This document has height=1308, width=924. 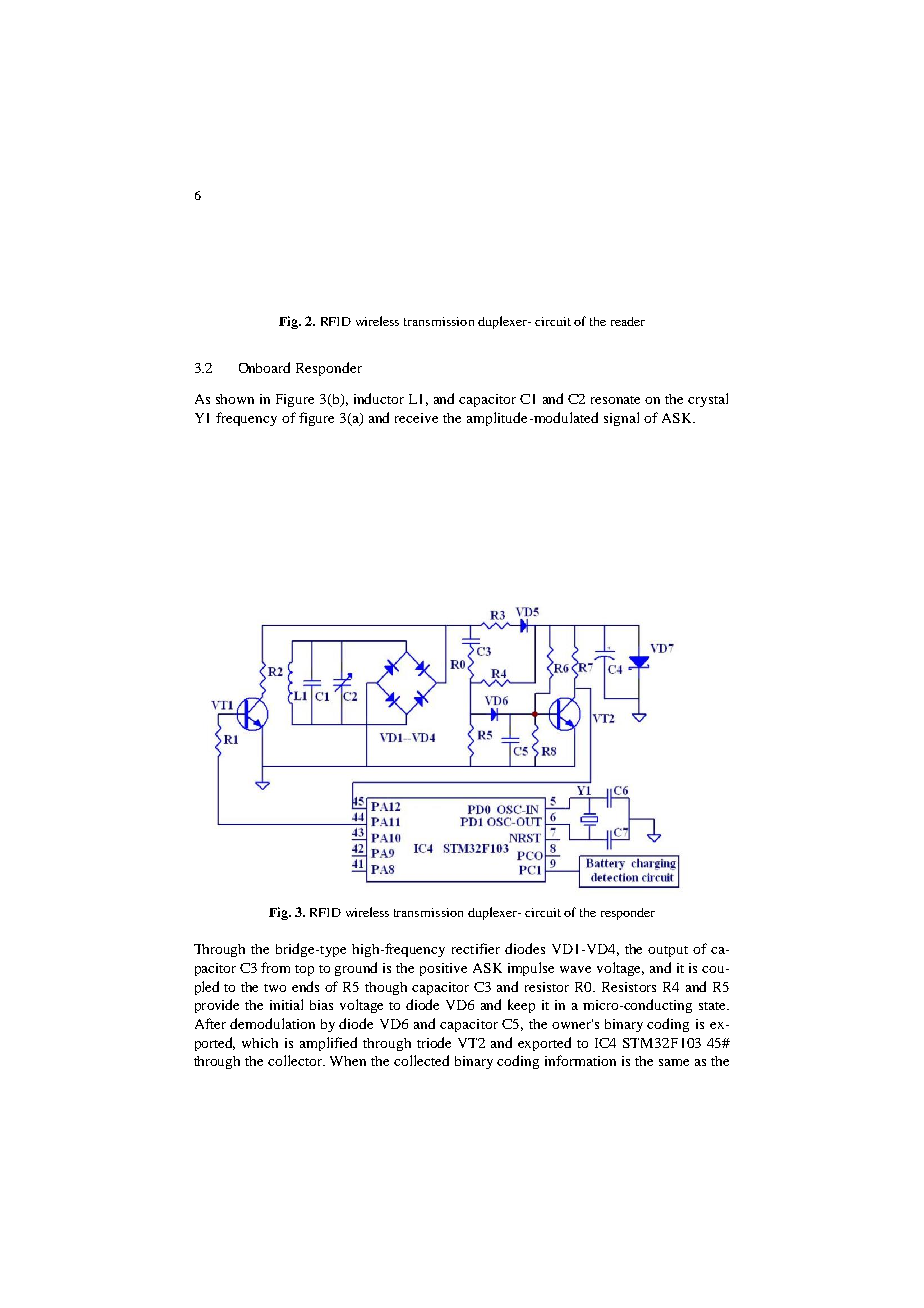 What do you see at coordinates (379, 398) in the document?
I see `inductor` at bounding box center [379, 398].
